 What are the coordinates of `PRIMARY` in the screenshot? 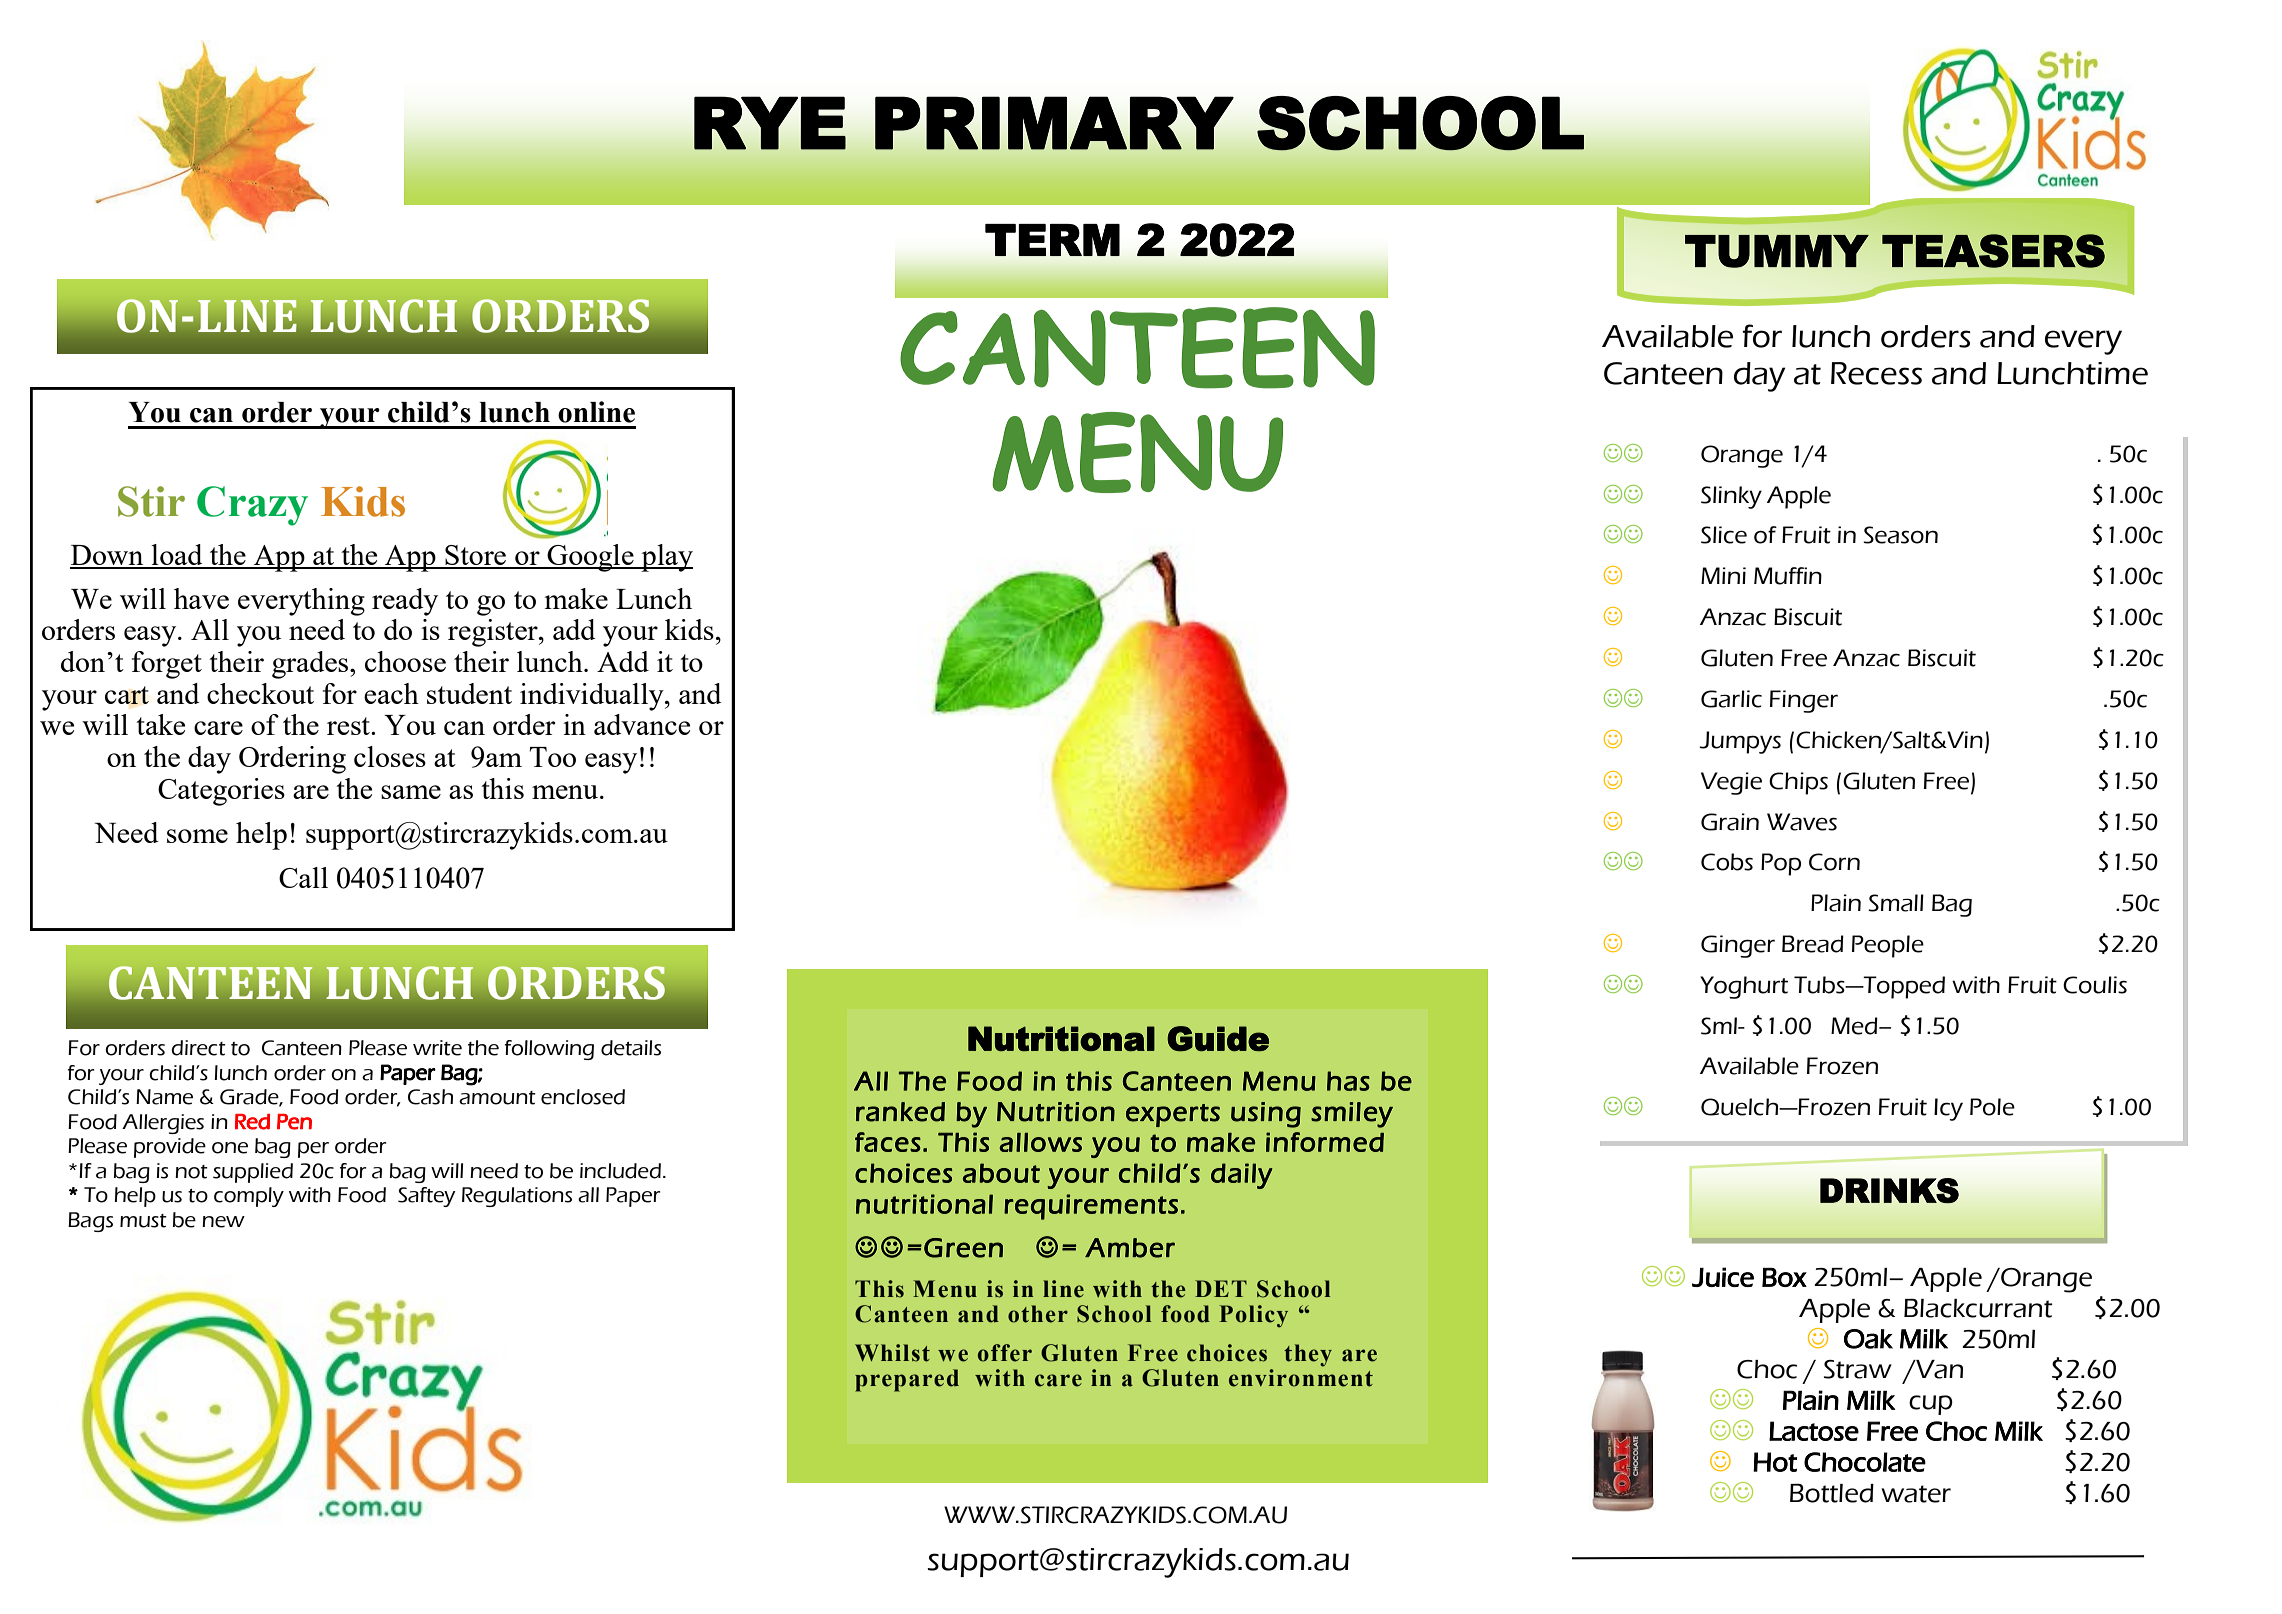 It's located at (1054, 123).
